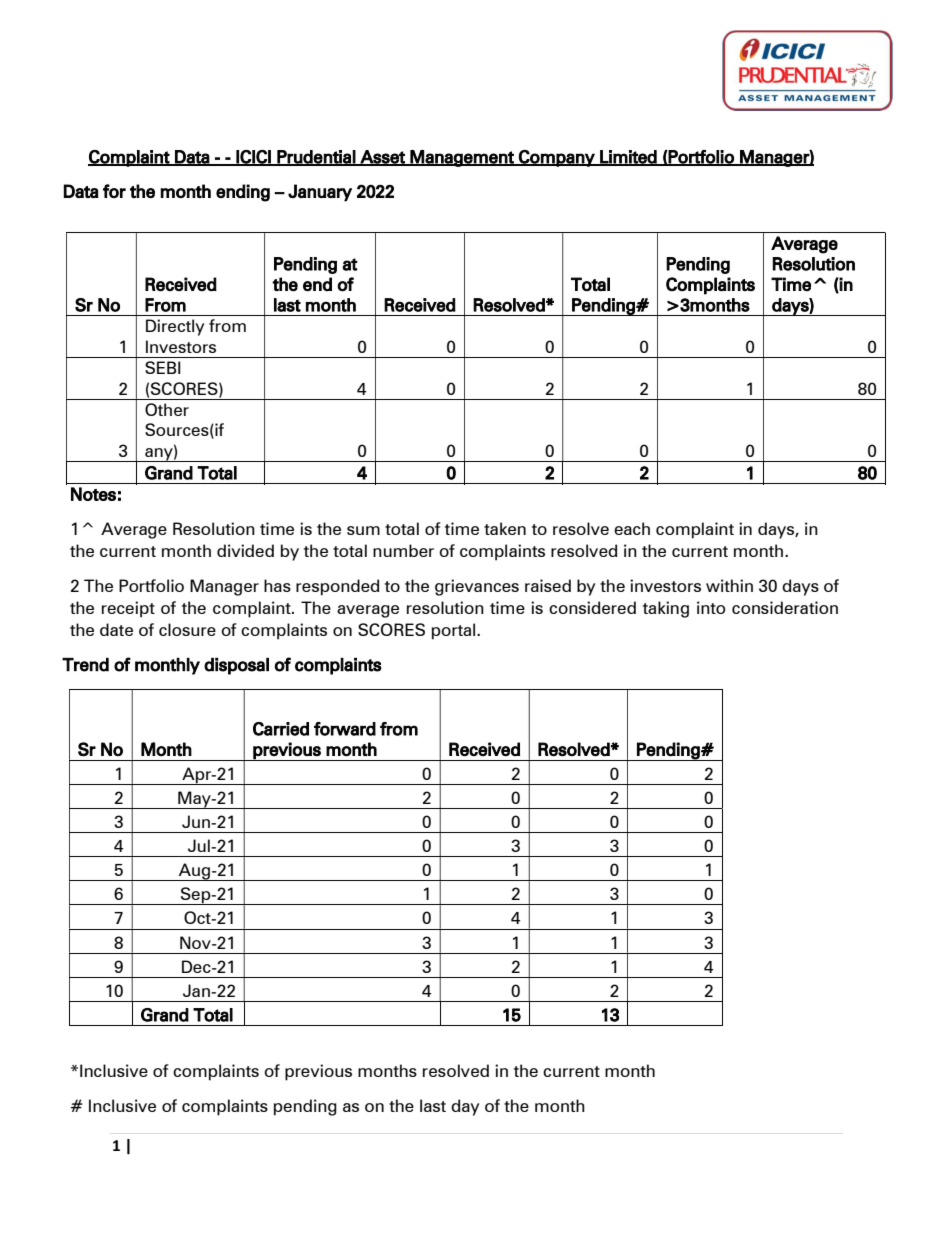 The width and height of the page is (952, 1233). Describe the element at coordinates (505, 528) in the page. I see `taken` at that location.
